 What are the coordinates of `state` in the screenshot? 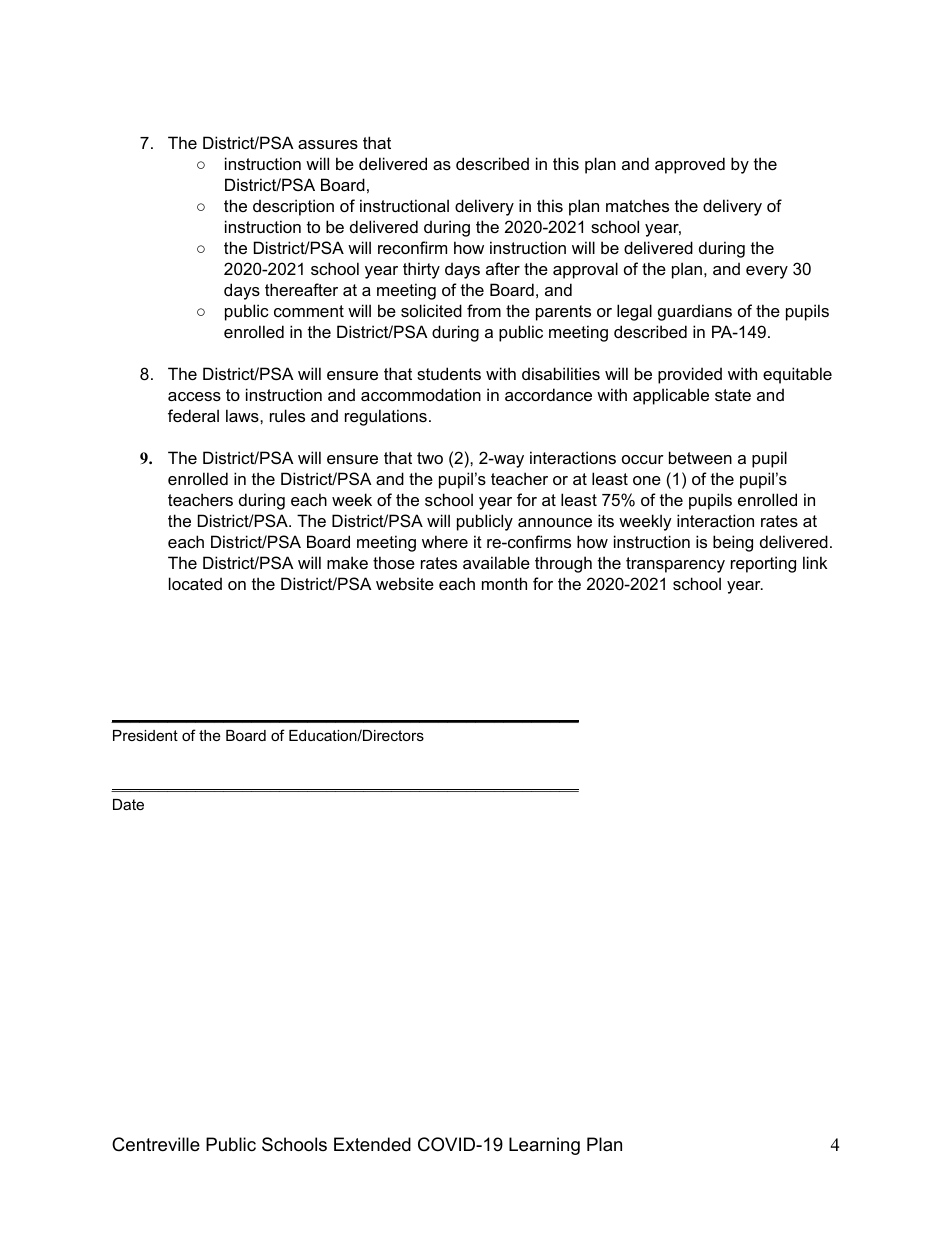 It's located at (733, 395).
